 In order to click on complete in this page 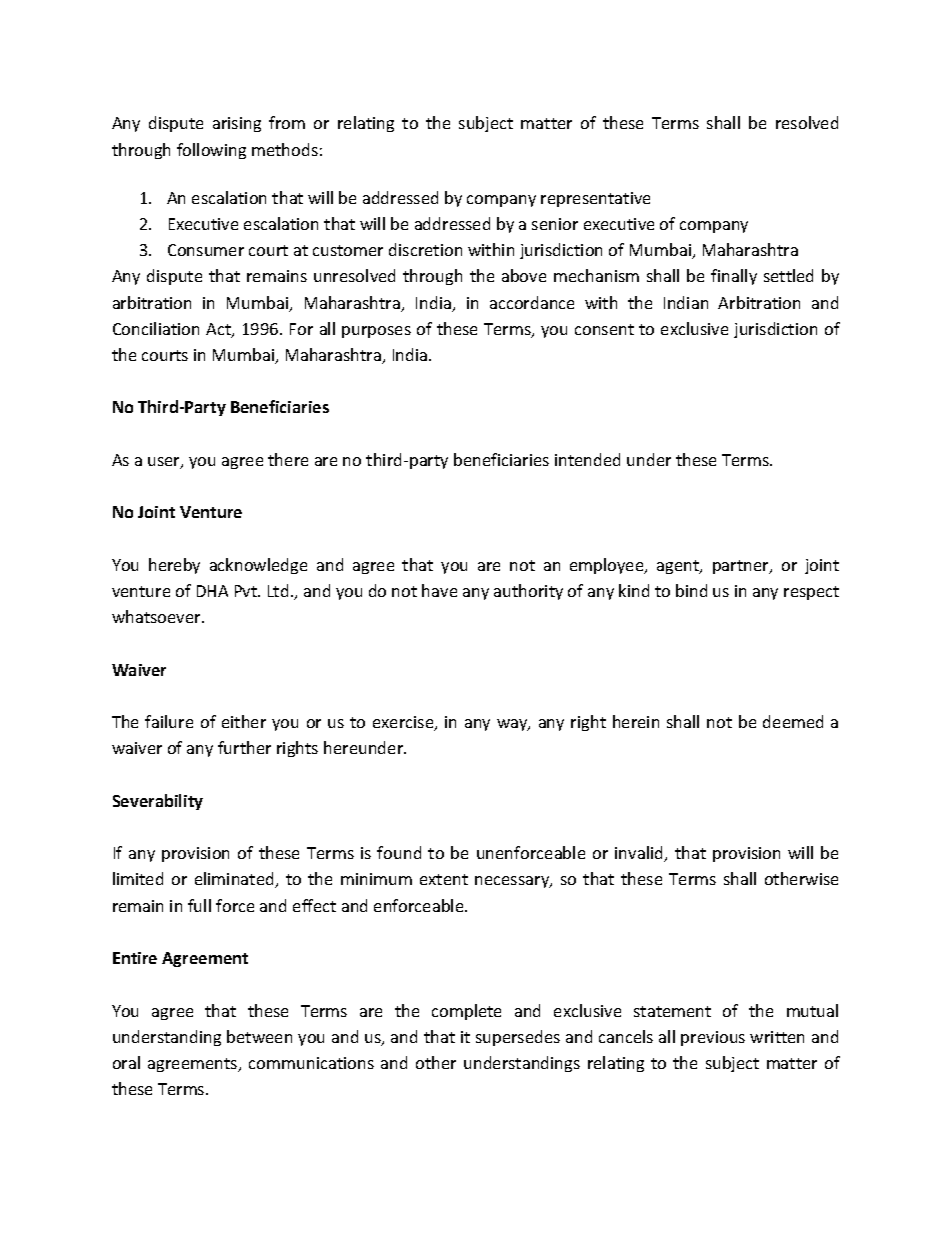, I will do `click(466, 1012)`.
